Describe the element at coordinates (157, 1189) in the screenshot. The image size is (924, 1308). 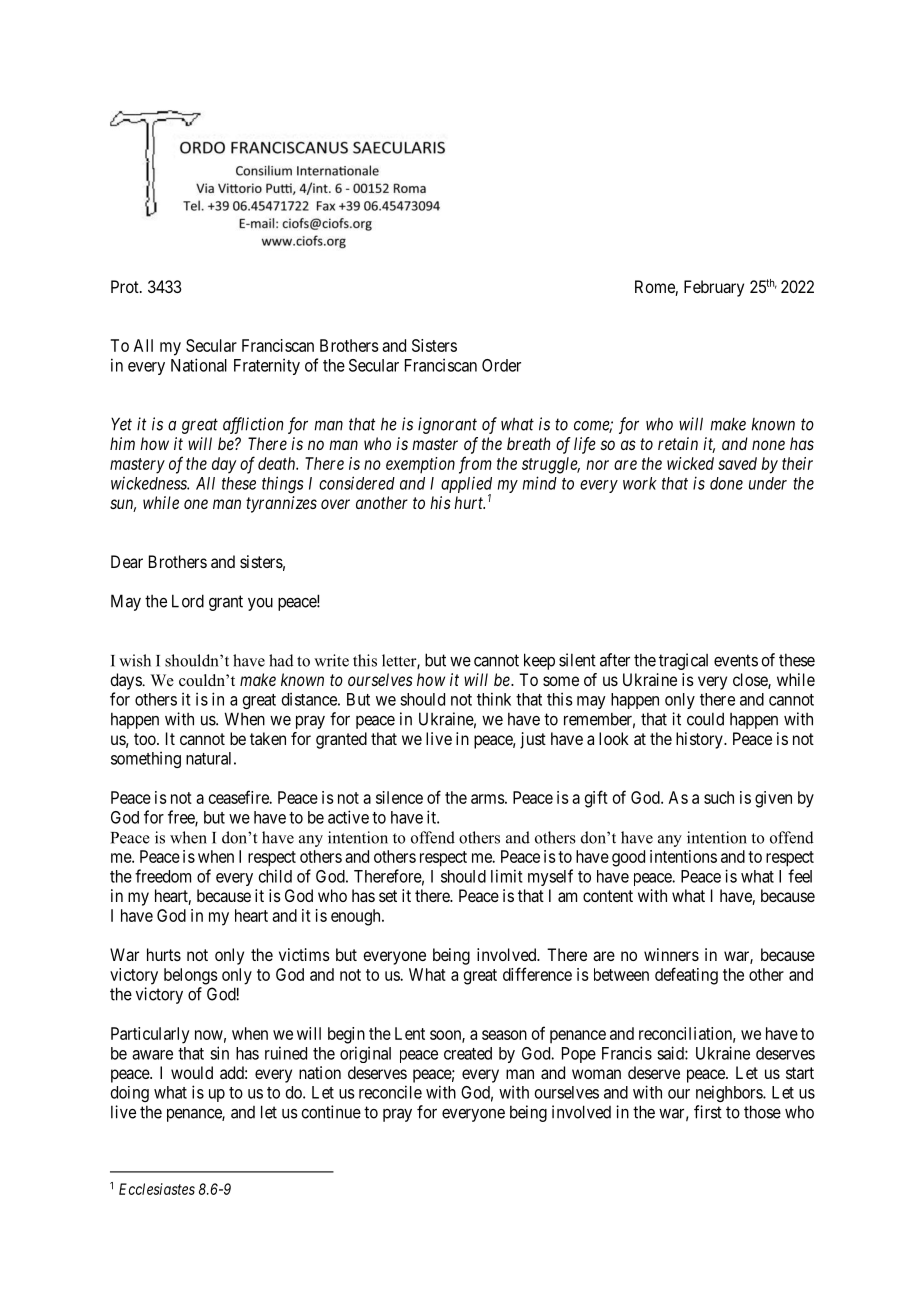
I see `Ecclesiastes` at that location.
